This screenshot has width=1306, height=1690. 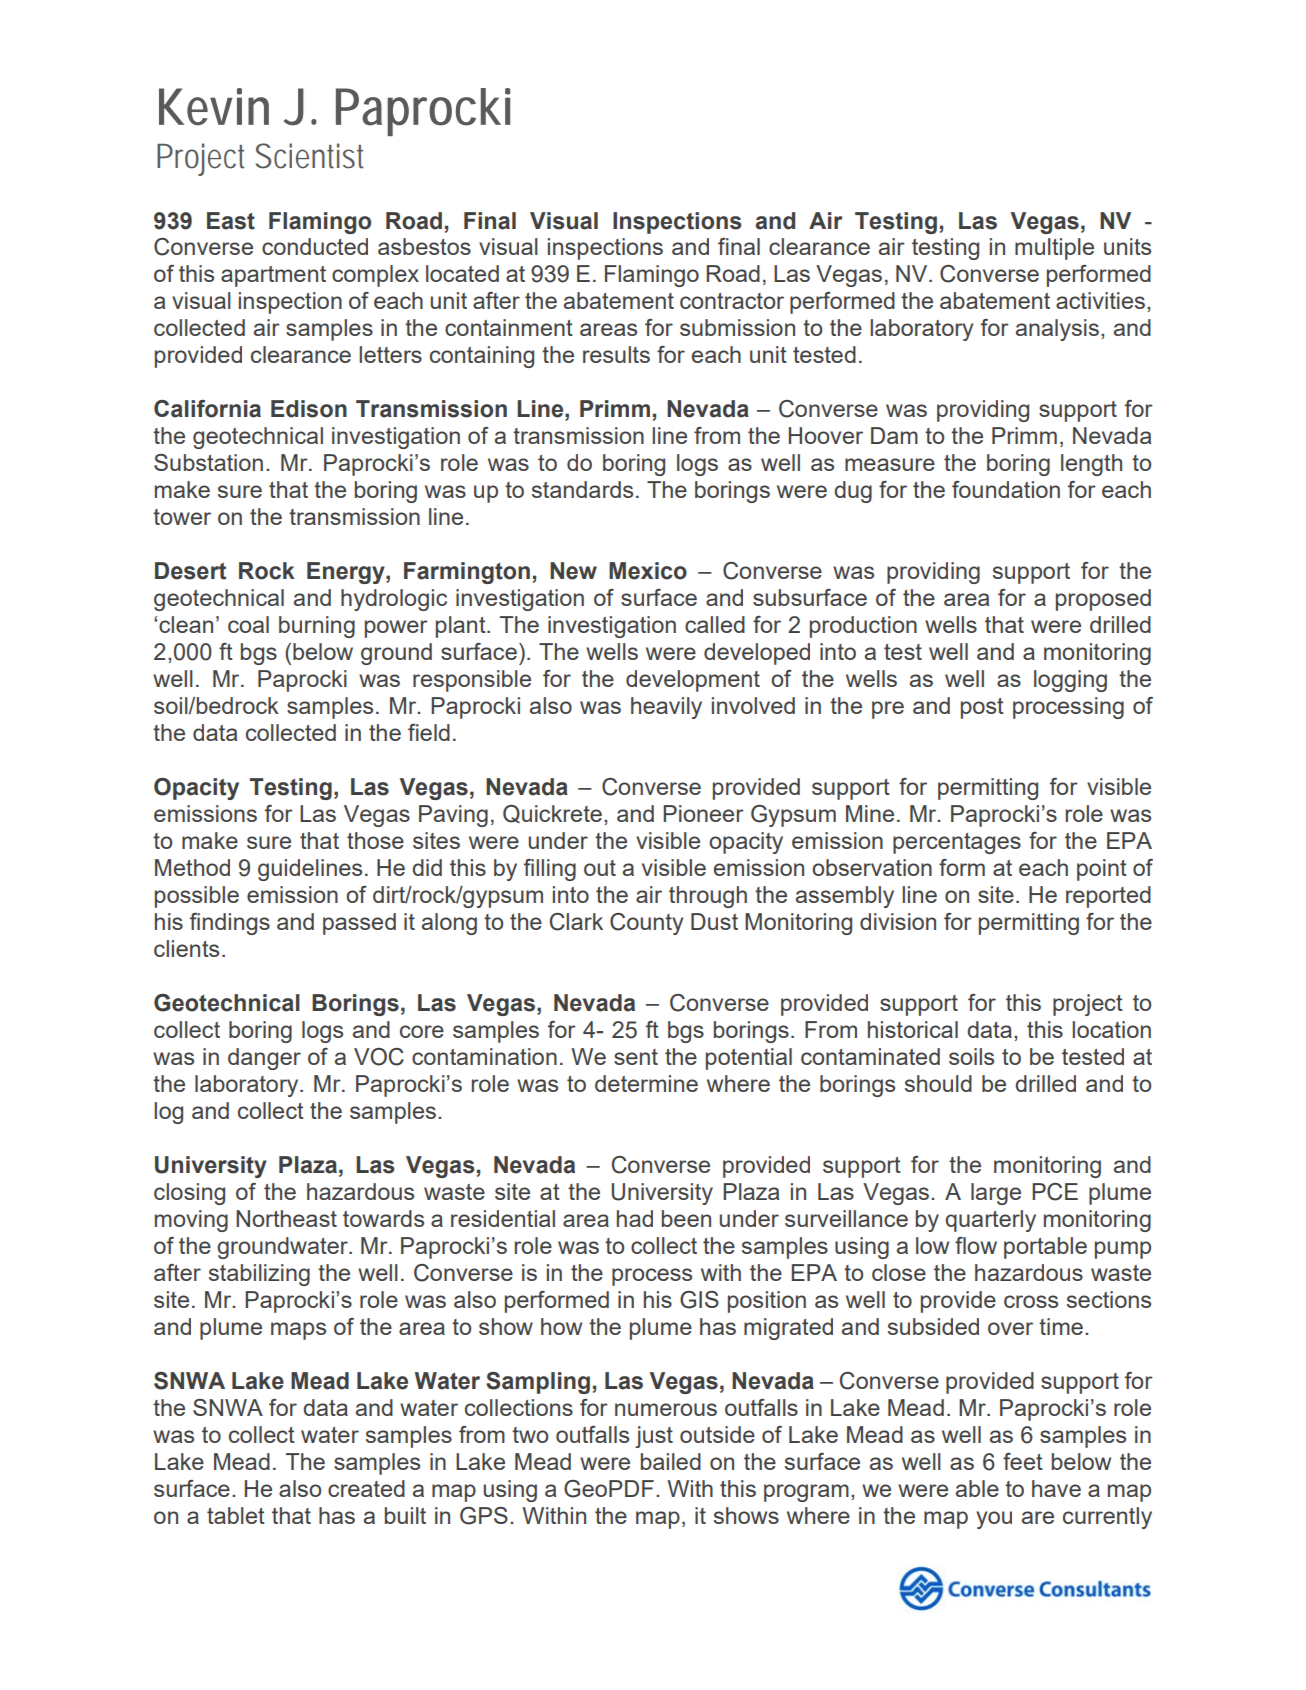 What do you see at coordinates (264, 1059) in the screenshot?
I see `danger` at bounding box center [264, 1059].
